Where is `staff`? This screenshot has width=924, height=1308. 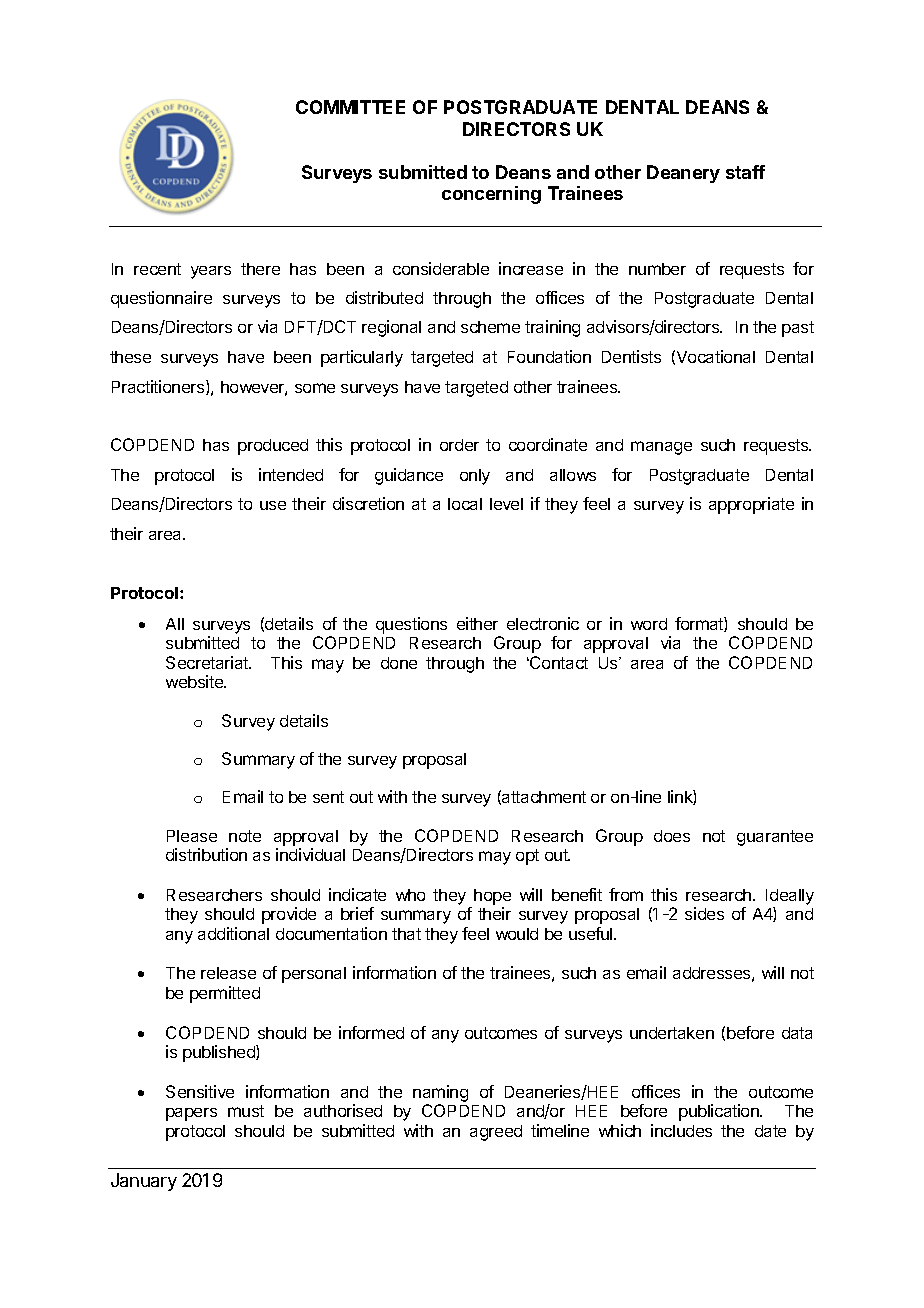
staff is located at coordinates (745, 172).
